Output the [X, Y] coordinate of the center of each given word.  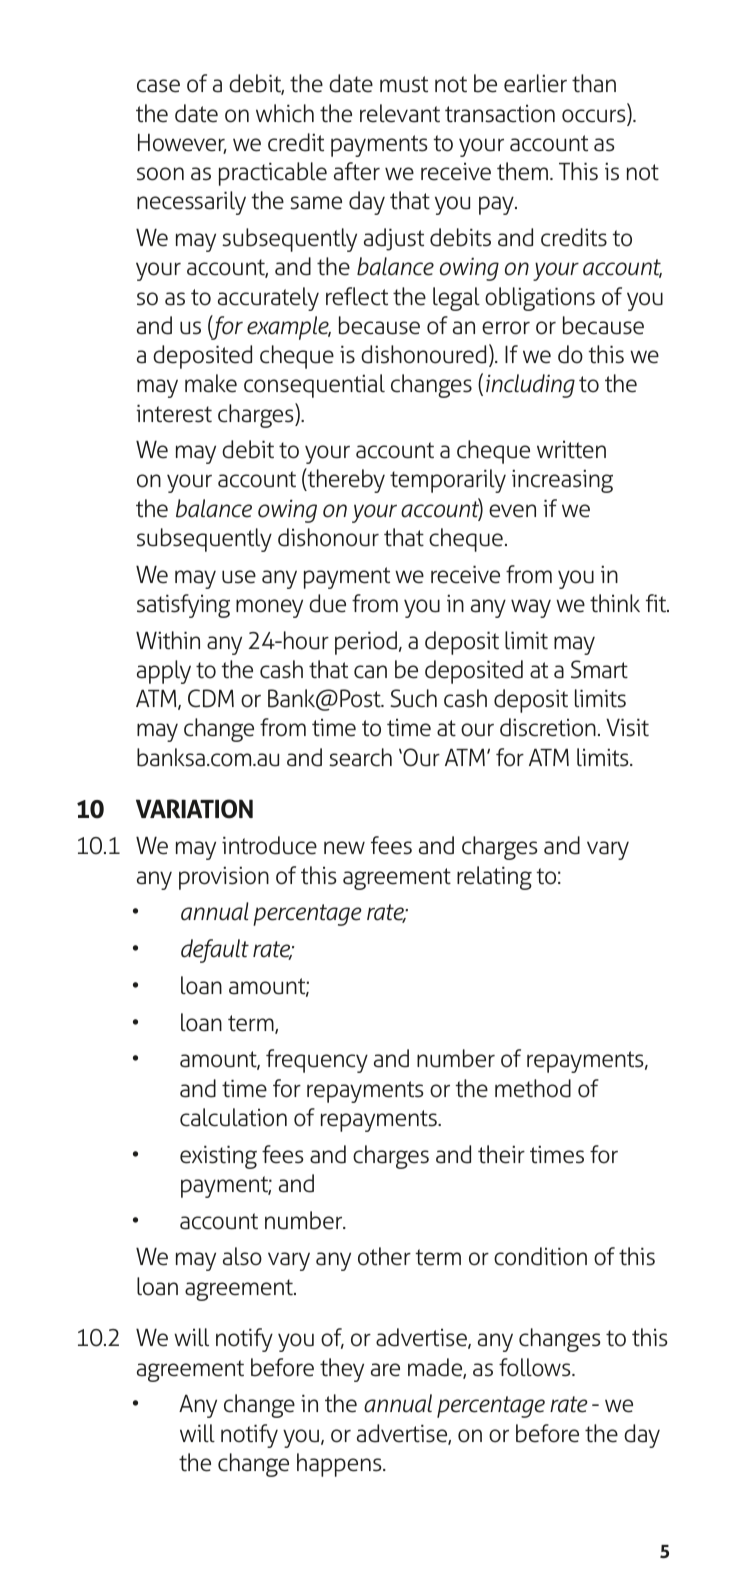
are [385, 1370]
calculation [233, 1117]
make [211, 383]
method [533, 1088]
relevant [400, 113]
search [360, 757]
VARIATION [194, 809]
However [182, 143]
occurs [595, 117]
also [242, 1256]
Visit [627, 727]
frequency [317, 1061]
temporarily [448, 481]
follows [536, 1367]
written [571, 449]
